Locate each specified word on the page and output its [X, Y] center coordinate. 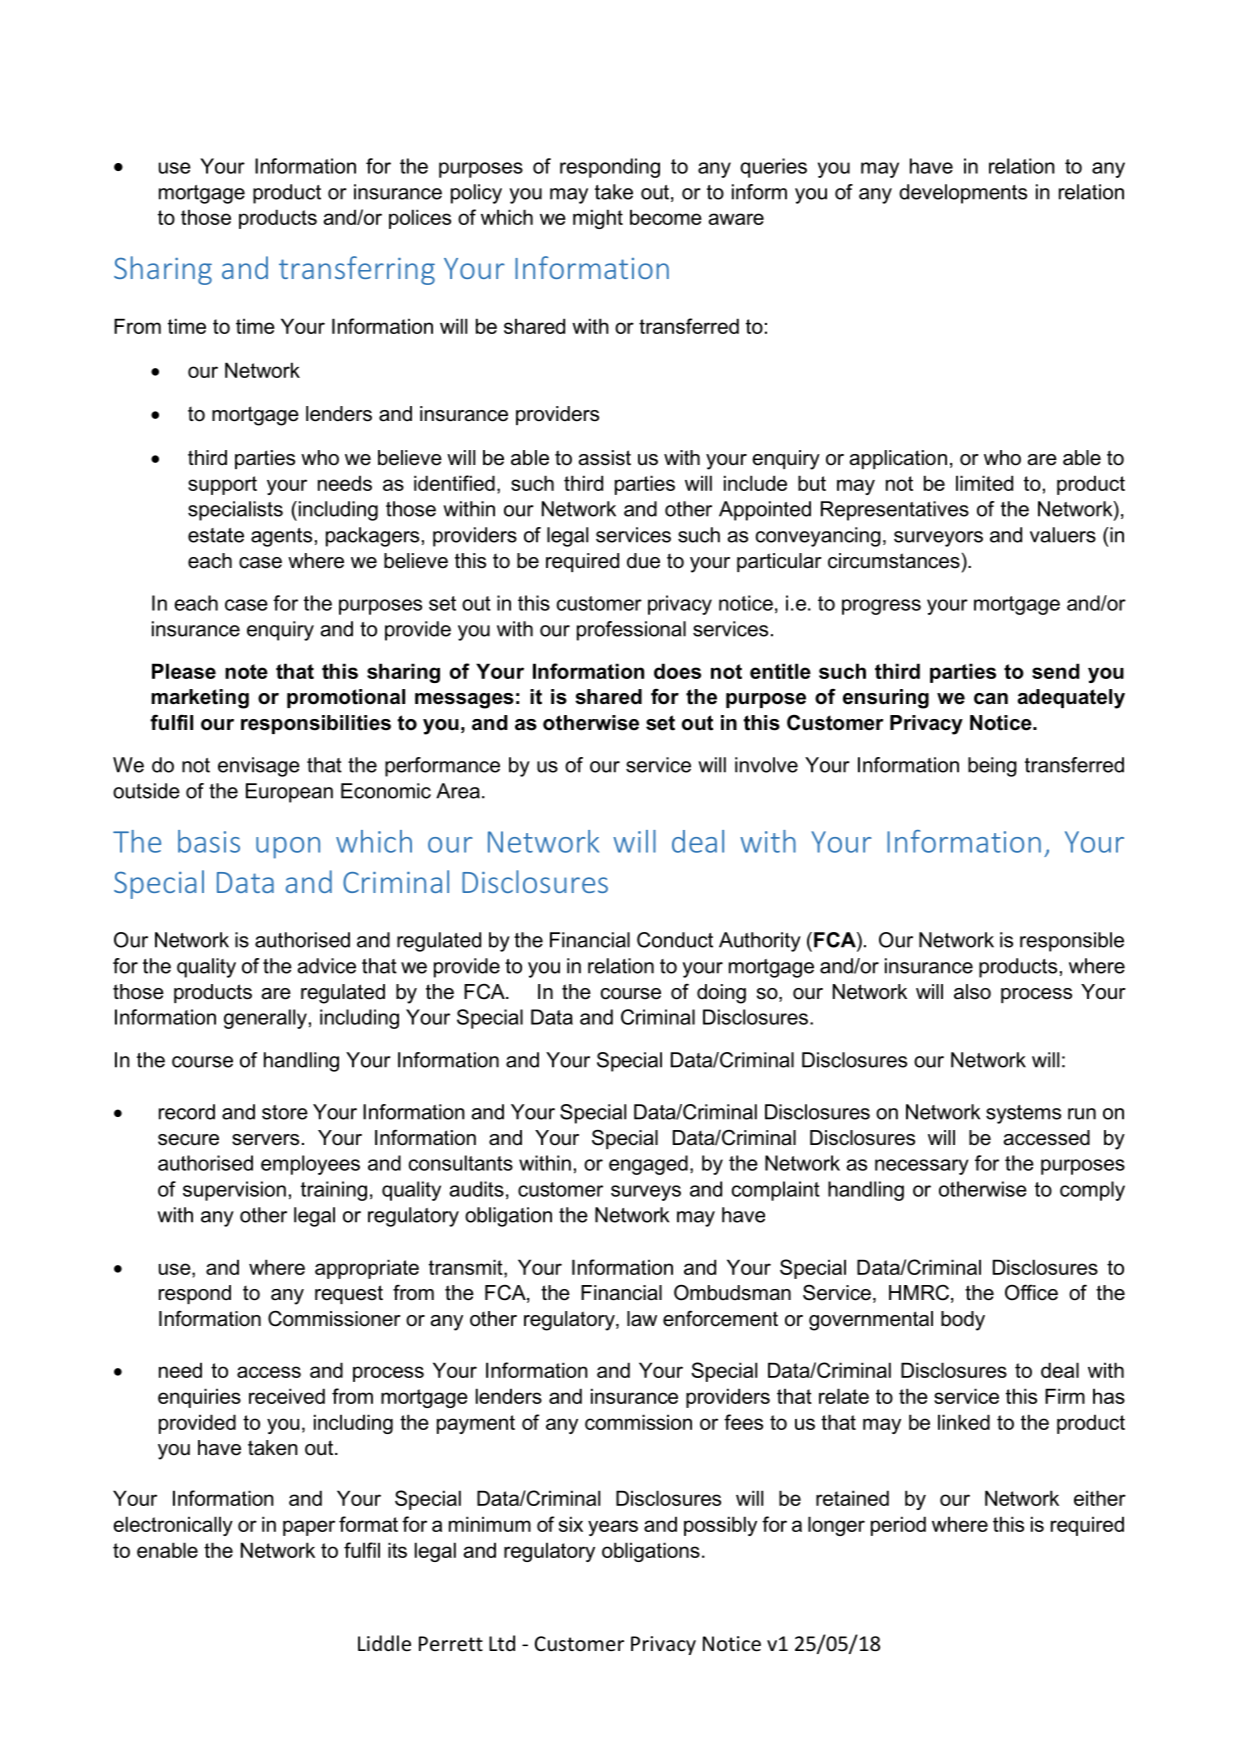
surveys [646, 1193]
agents [281, 537]
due [643, 561]
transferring [357, 270]
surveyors [938, 539]
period [898, 1526]
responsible [1072, 942]
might [598, 219]
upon [288, 848]
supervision [234, 1191]
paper [309, 1528]
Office [1031, 1292]
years [613, 1528]
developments [963, 194]
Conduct [675, 940]
